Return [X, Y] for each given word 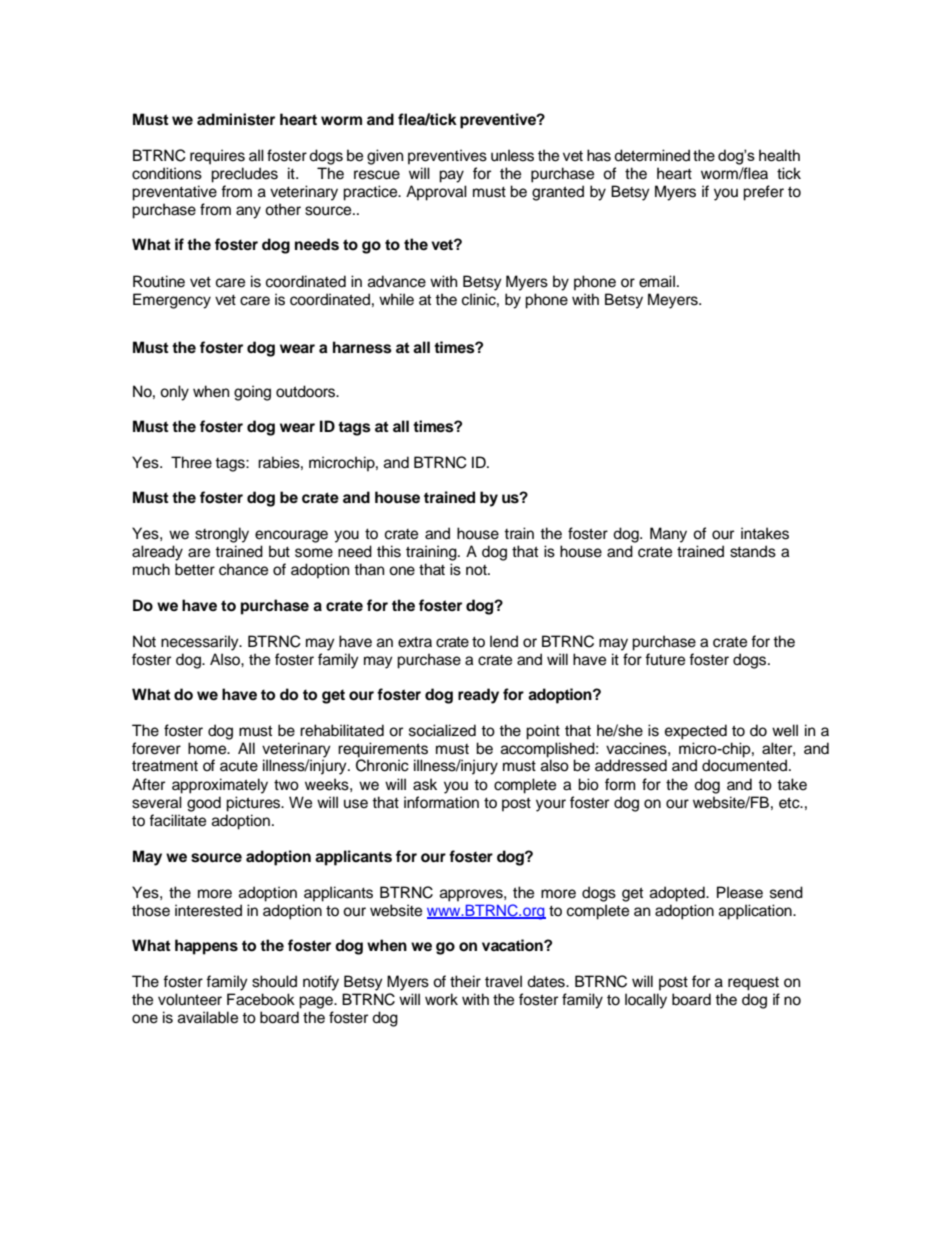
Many [668, 535]
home [208, 748]
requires [217, 157]
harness [362, 347]
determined [652, 155]
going [252, 393]
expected [696, 732]
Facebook [261, 999]
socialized [442, 730]
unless [512, 155]
